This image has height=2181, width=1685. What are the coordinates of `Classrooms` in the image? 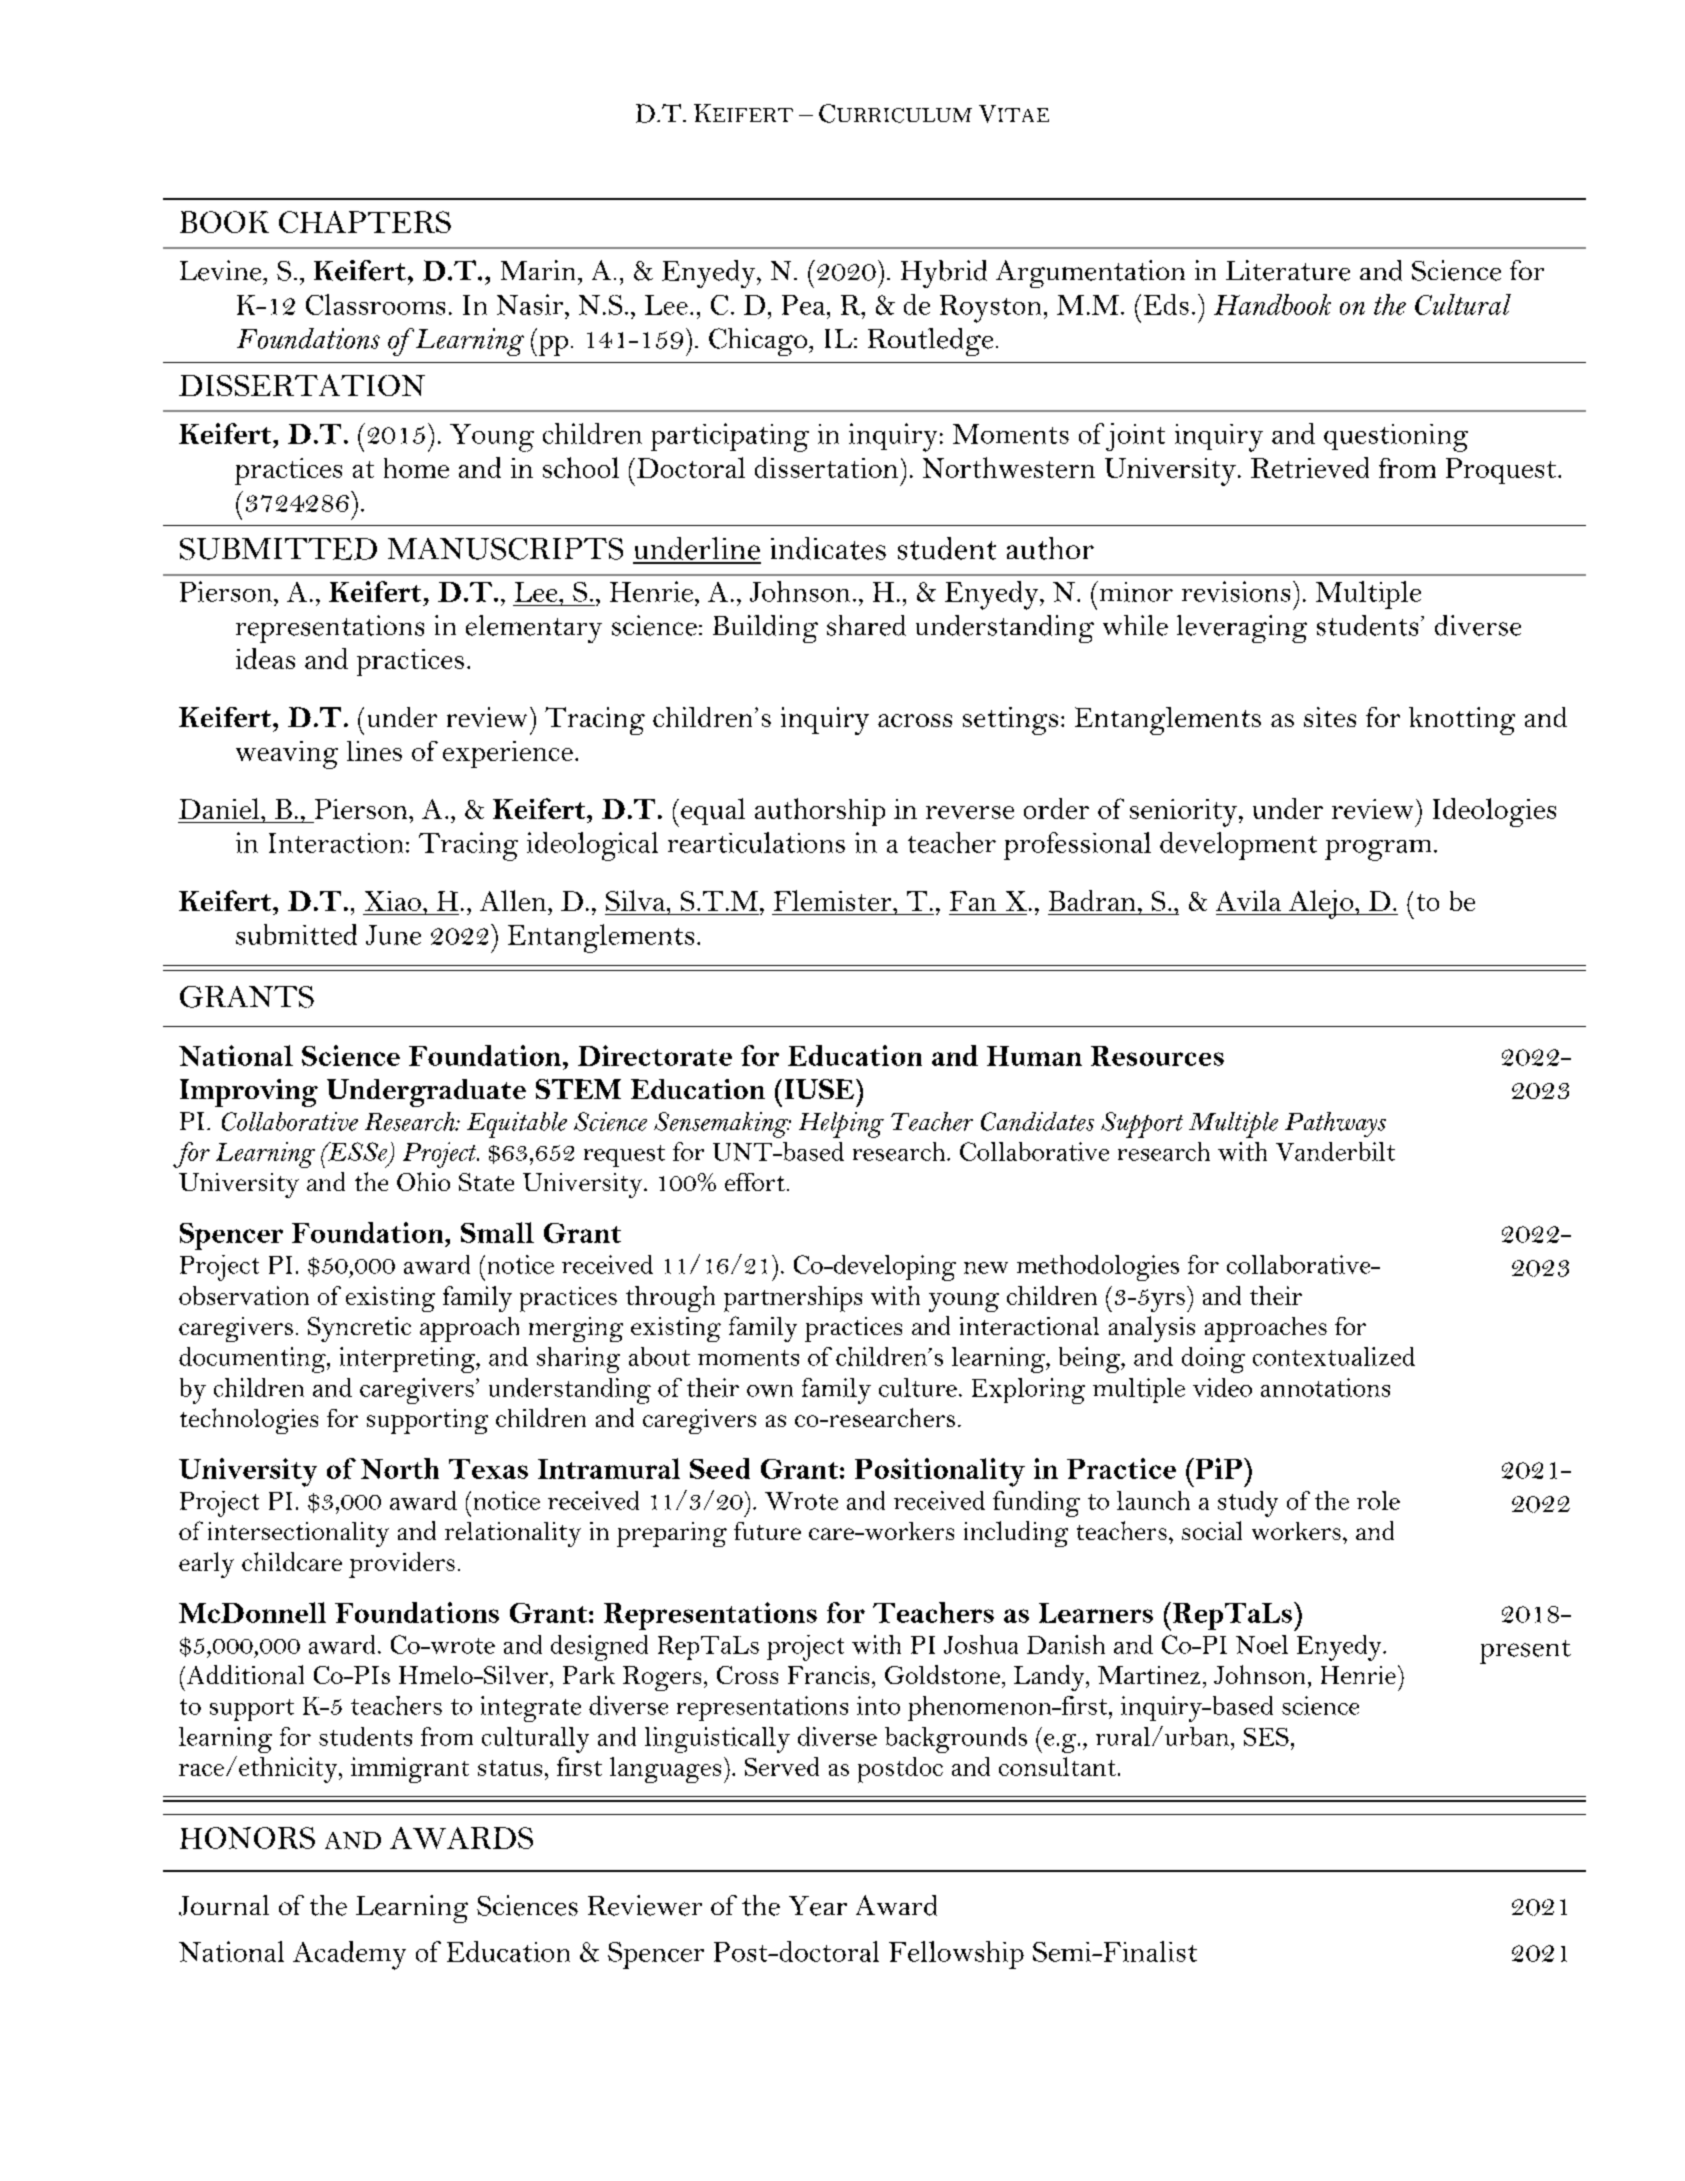 It's located at (375, 304).
